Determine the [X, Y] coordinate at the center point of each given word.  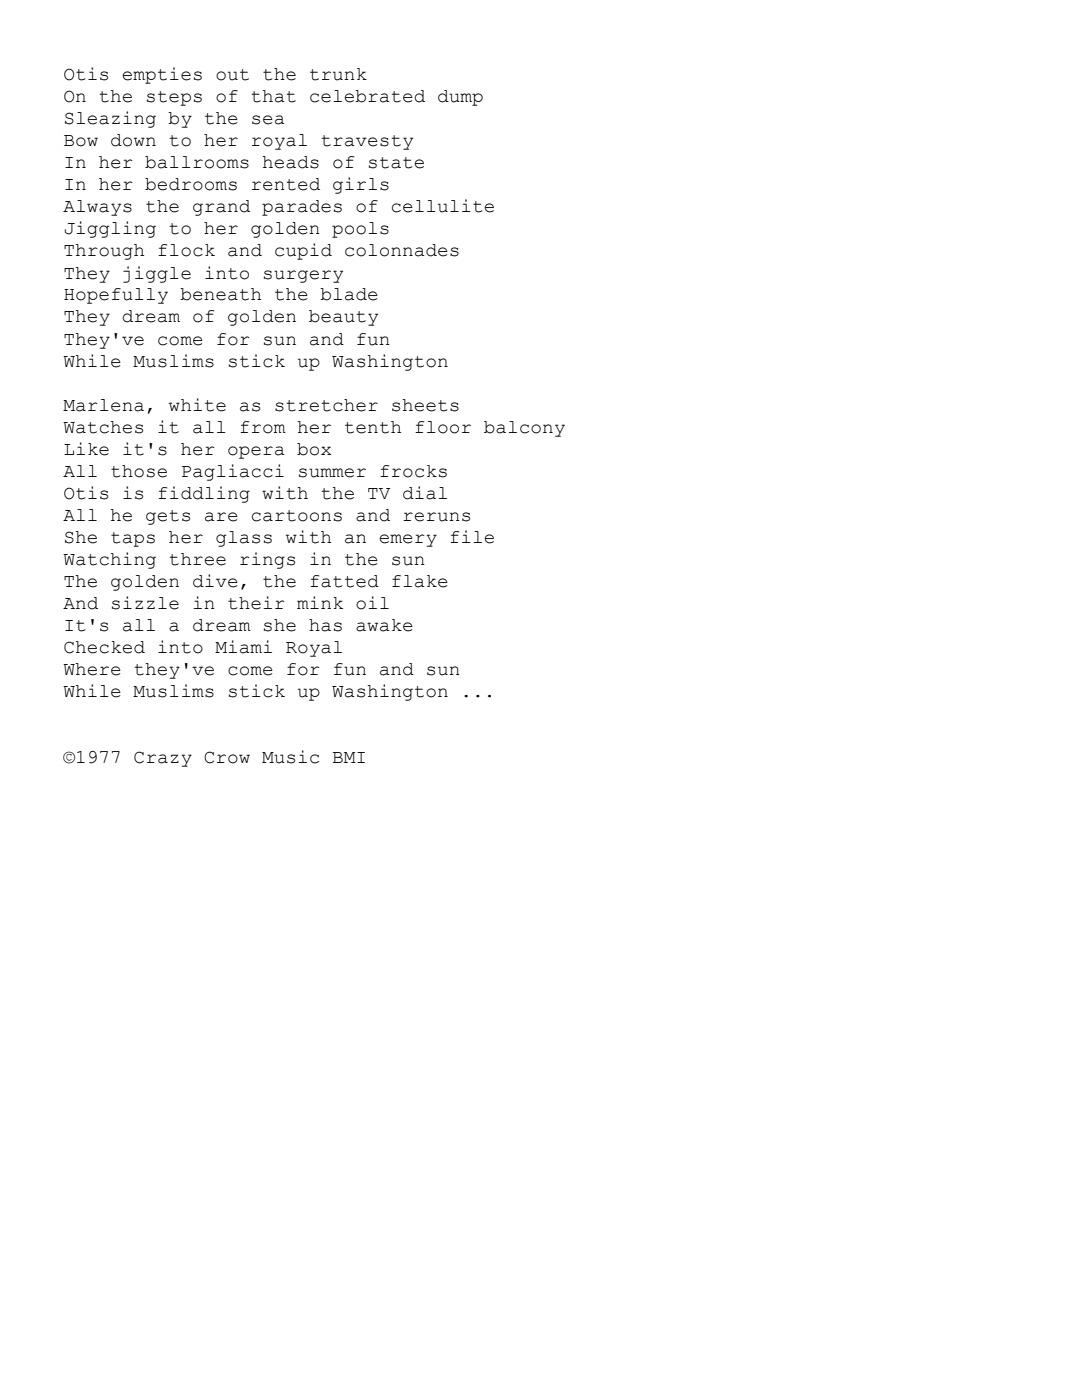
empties [162, 75]
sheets [425, 405]
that [273, 96]
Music [290, 757]
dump [460, 98]
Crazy [163, 759]
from [263, 427]
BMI [349, 757]
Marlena [103, 405]
